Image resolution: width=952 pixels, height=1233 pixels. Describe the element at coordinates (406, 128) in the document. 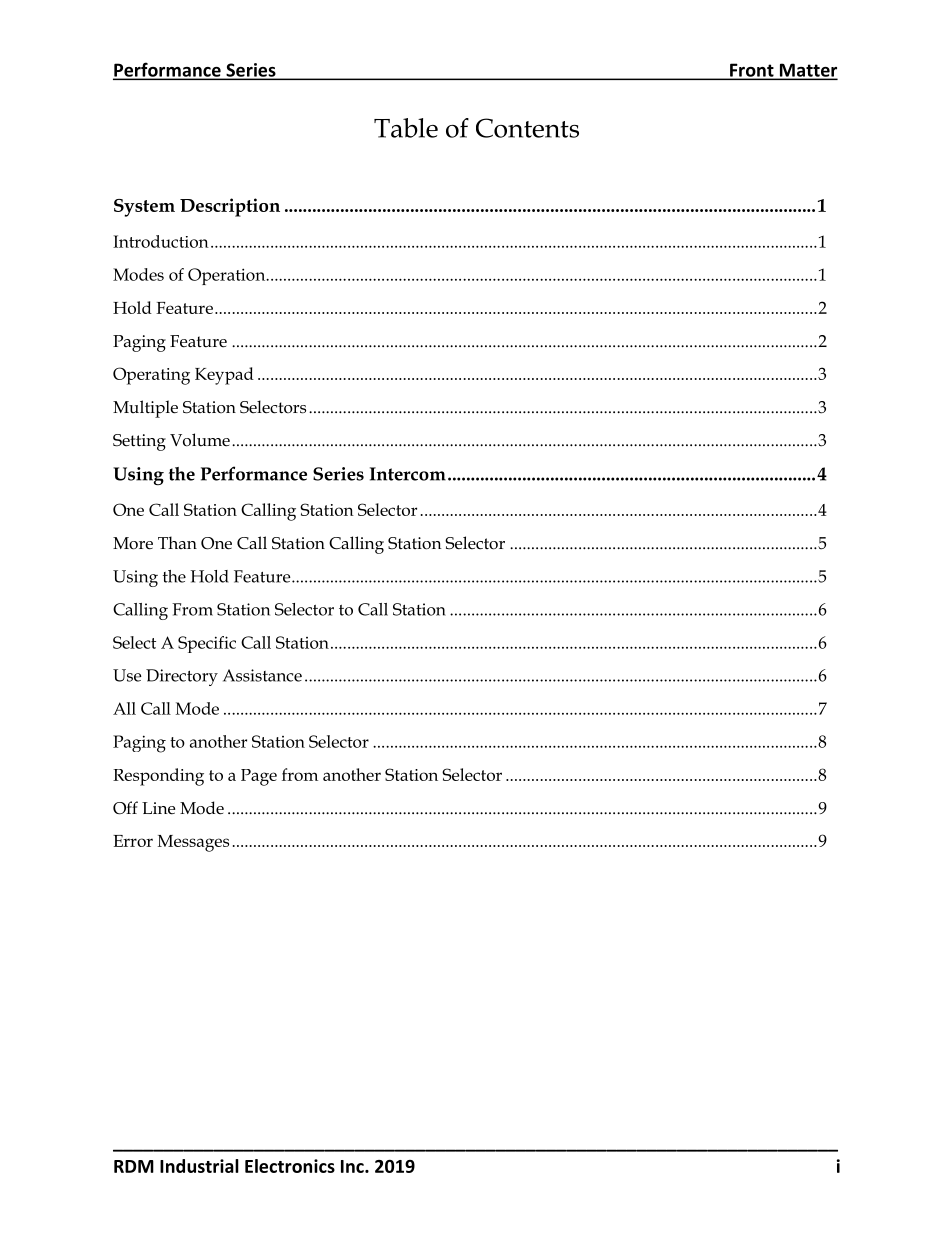

I see `Table` at that location.
